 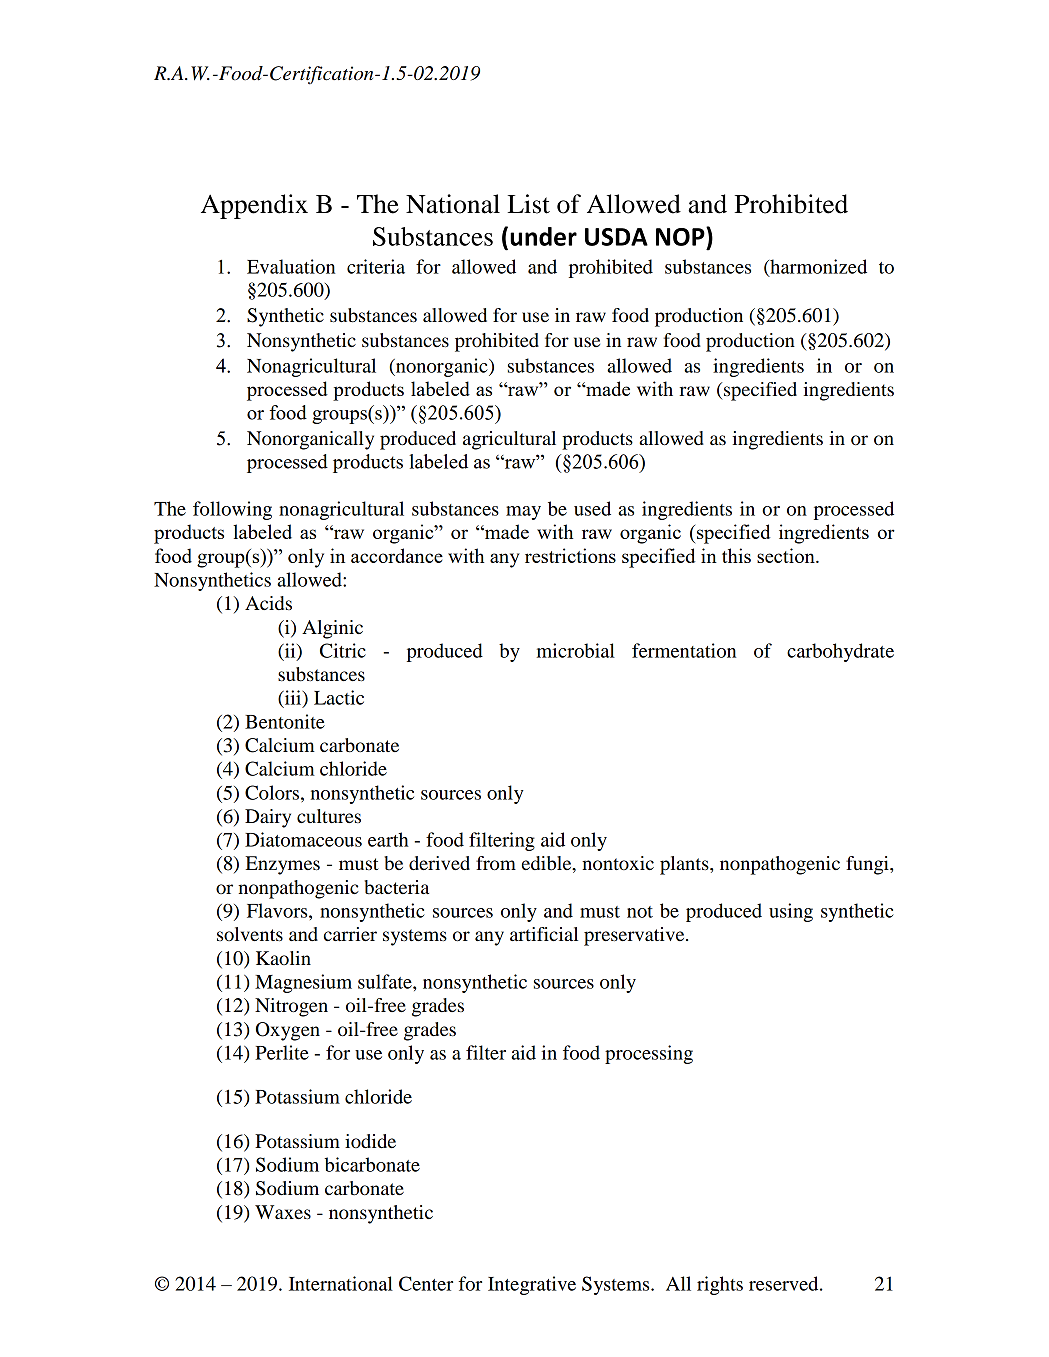 What do you see at coordinates (720, 1285) in the screenshot?
I see `rights` at bounding box center [720, 1285].
